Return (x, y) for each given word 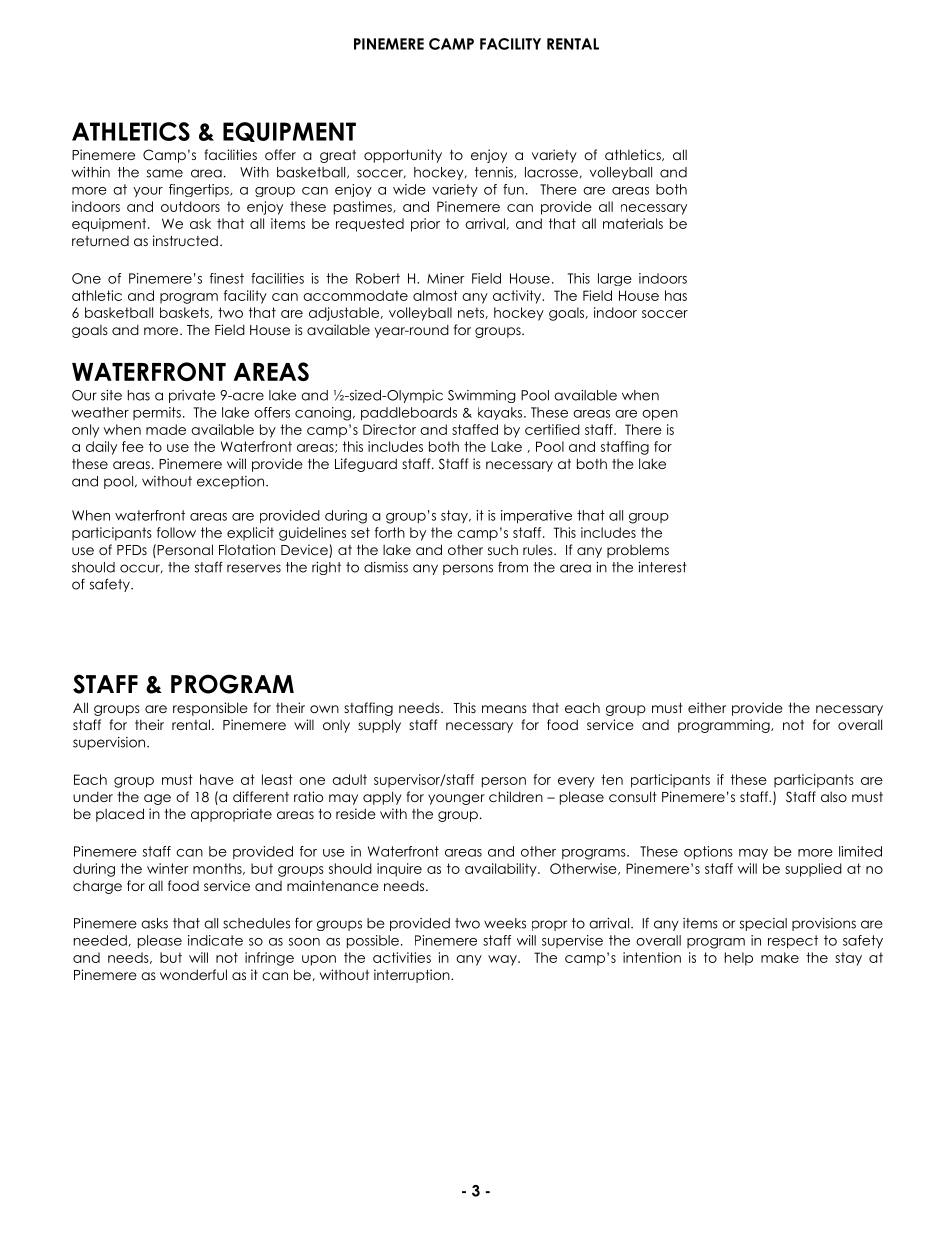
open (660, 415)
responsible (210, 709)
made (166, 429)
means (504, 709)
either (707, 707)
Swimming (481, 396)
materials (633, 223)
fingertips (200, 190)
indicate (215, 940)
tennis (495, 172)
